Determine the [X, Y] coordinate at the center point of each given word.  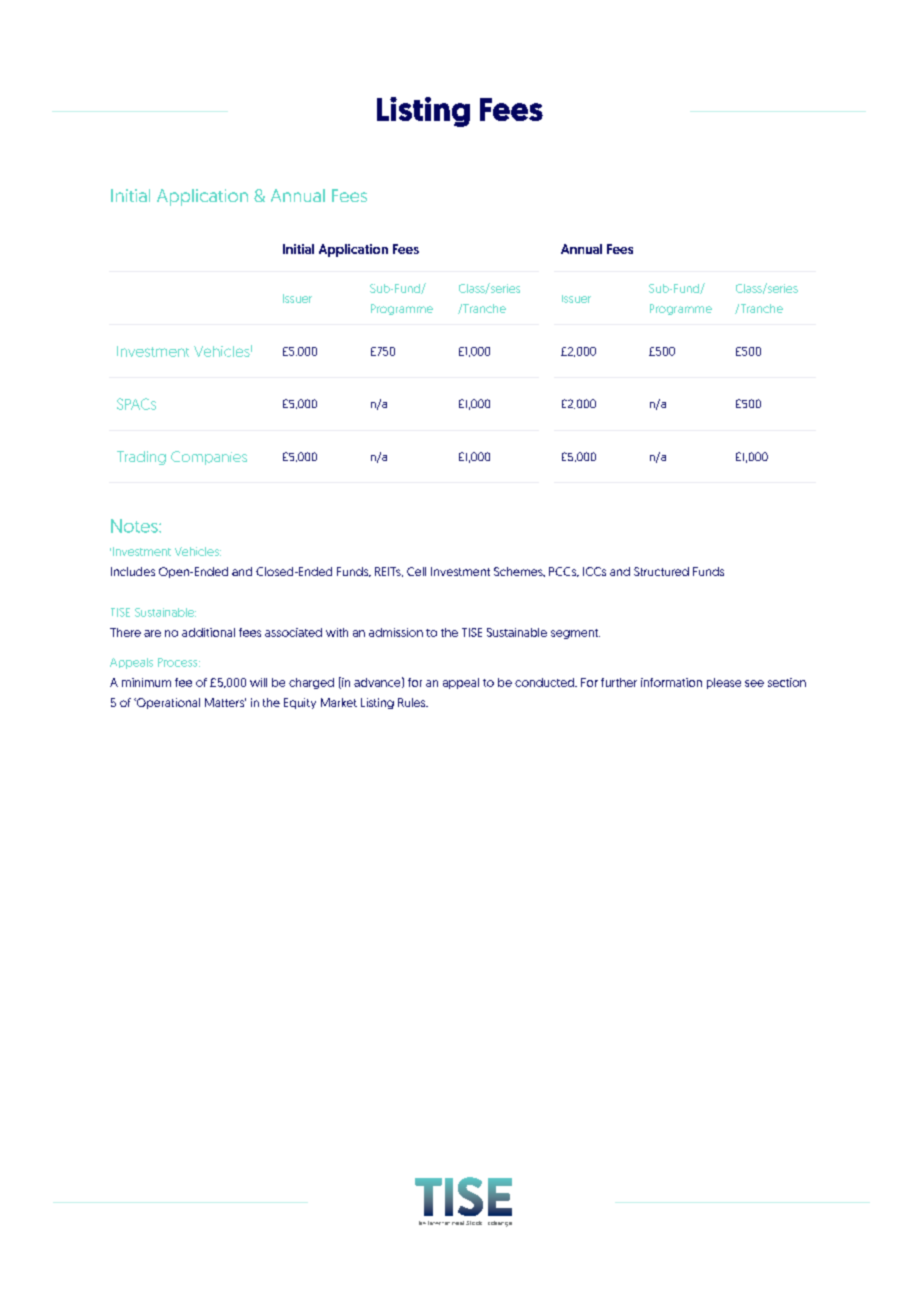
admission [396, 632]
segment [575, 634]
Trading [141, 458]
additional [208, 632]
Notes [135, 526]
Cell [416, 571]
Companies [209, 458]
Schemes [519, 572]
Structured [661, 571]
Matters [225, 702]
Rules [413, 702]
